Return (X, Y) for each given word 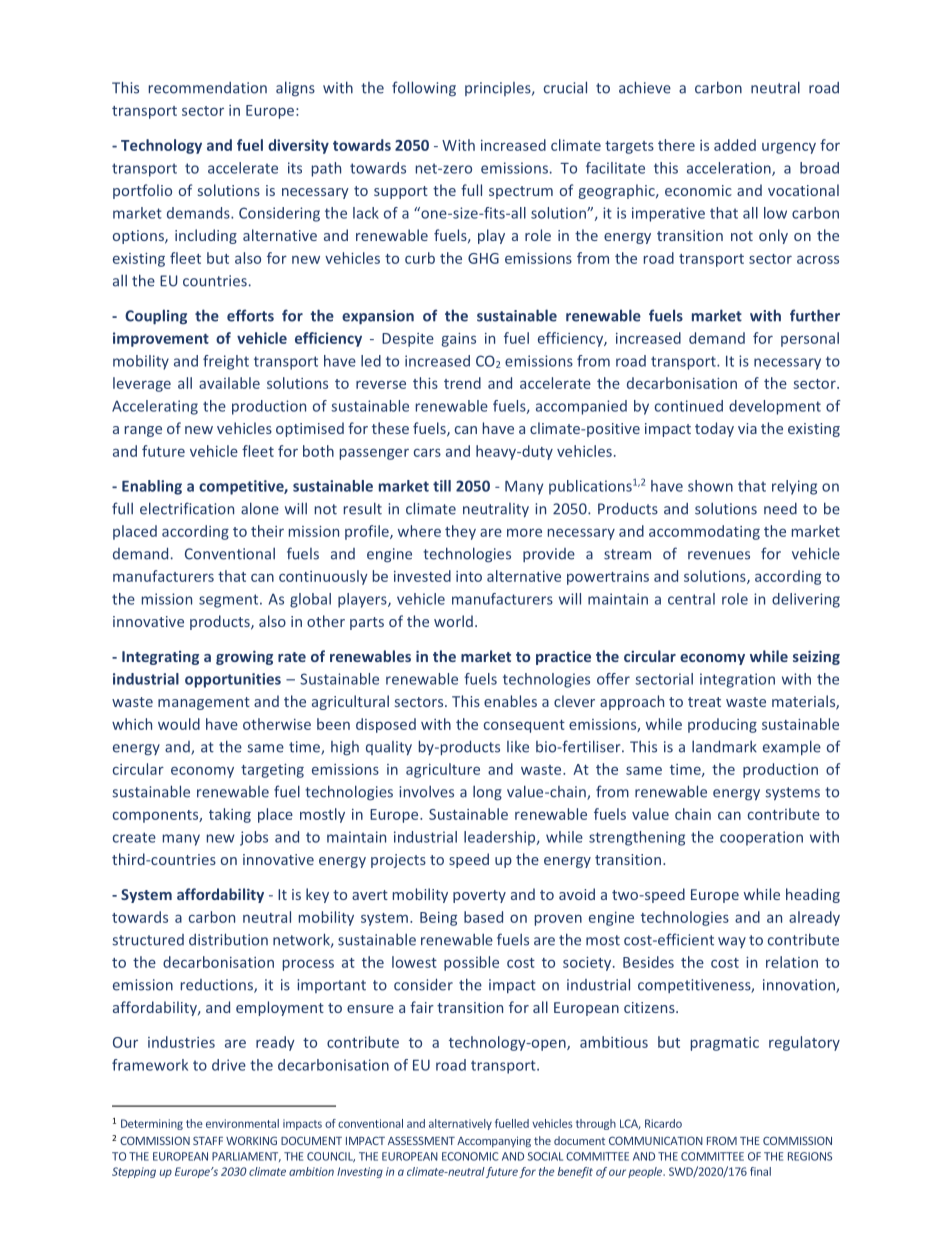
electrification (187, 508)
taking (230, 815)
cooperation (761, 838)
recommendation (208, 88)
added (735, 145)
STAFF (208, 1140)
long (487, 793)
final (760, 1171)
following (424, 88)
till (442, 486)
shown (710, 486)
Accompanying (494, 1142)
